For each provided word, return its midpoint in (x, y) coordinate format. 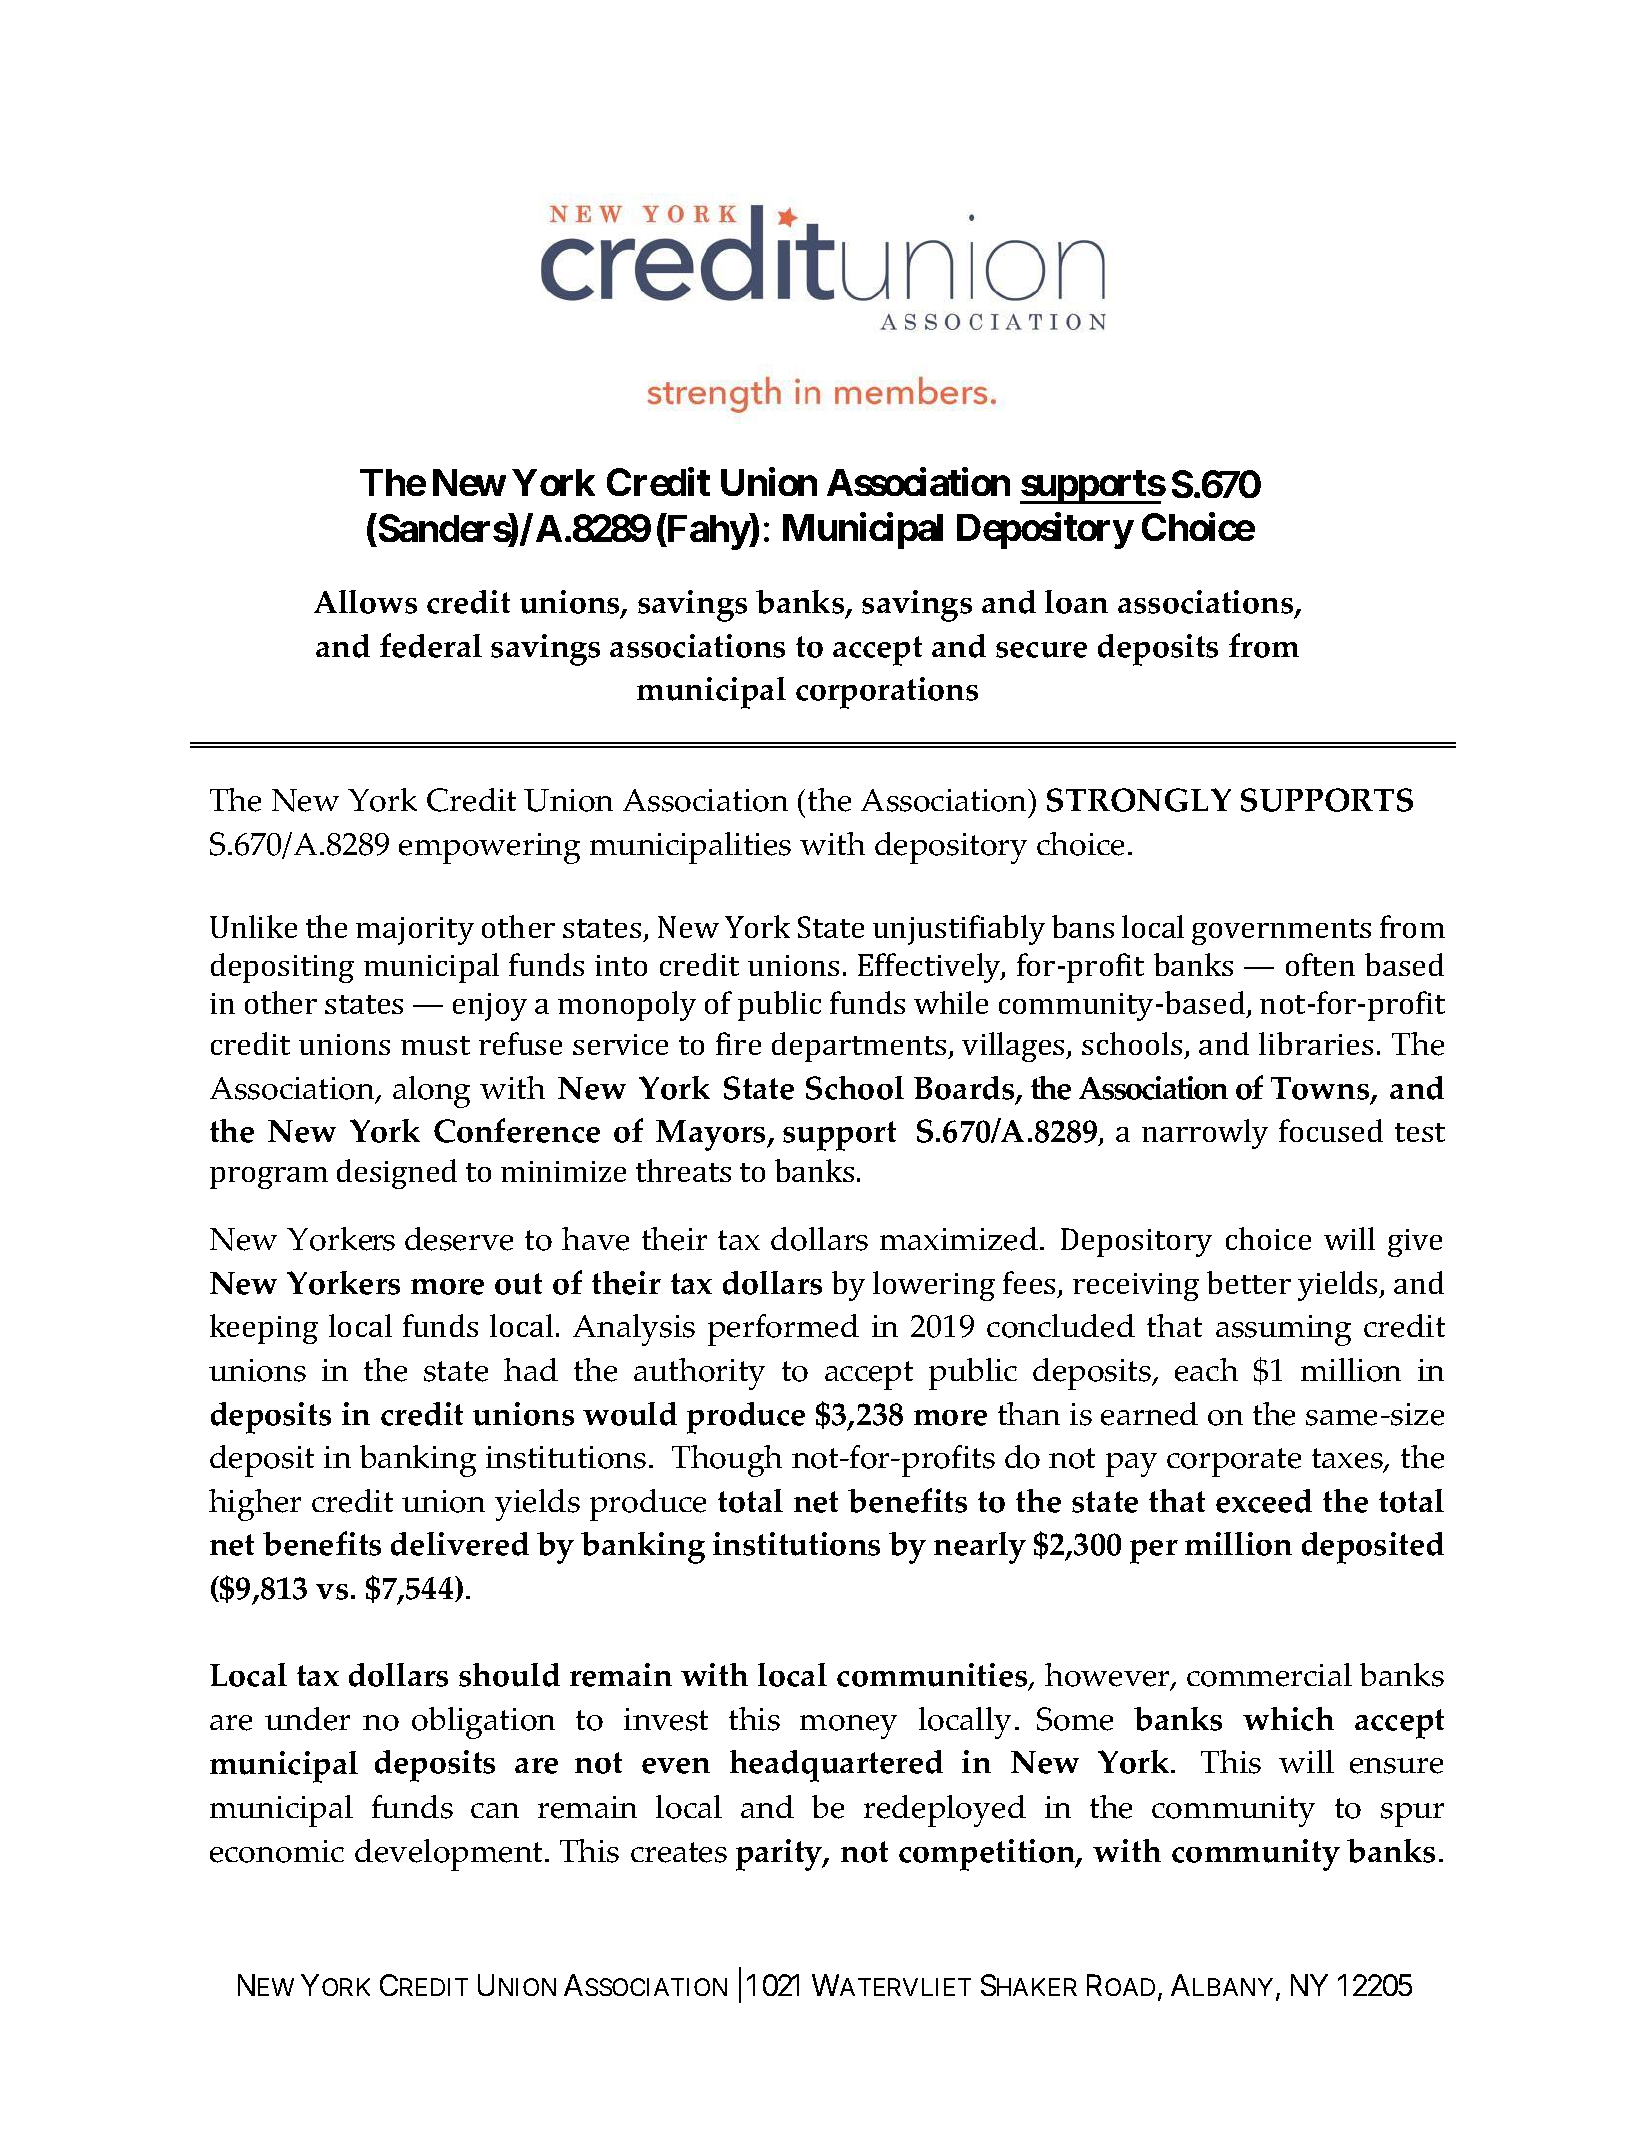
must (435, 1045)
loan (1076, 602)
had (531, 1369)
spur (1412, 1815)
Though (727, 1461)
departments (860, 1047)
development (450, 1855)
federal (431, 645)
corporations (887, 693)
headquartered (836, 1766)
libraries (1316, 1043)
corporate (1234, 1462)
